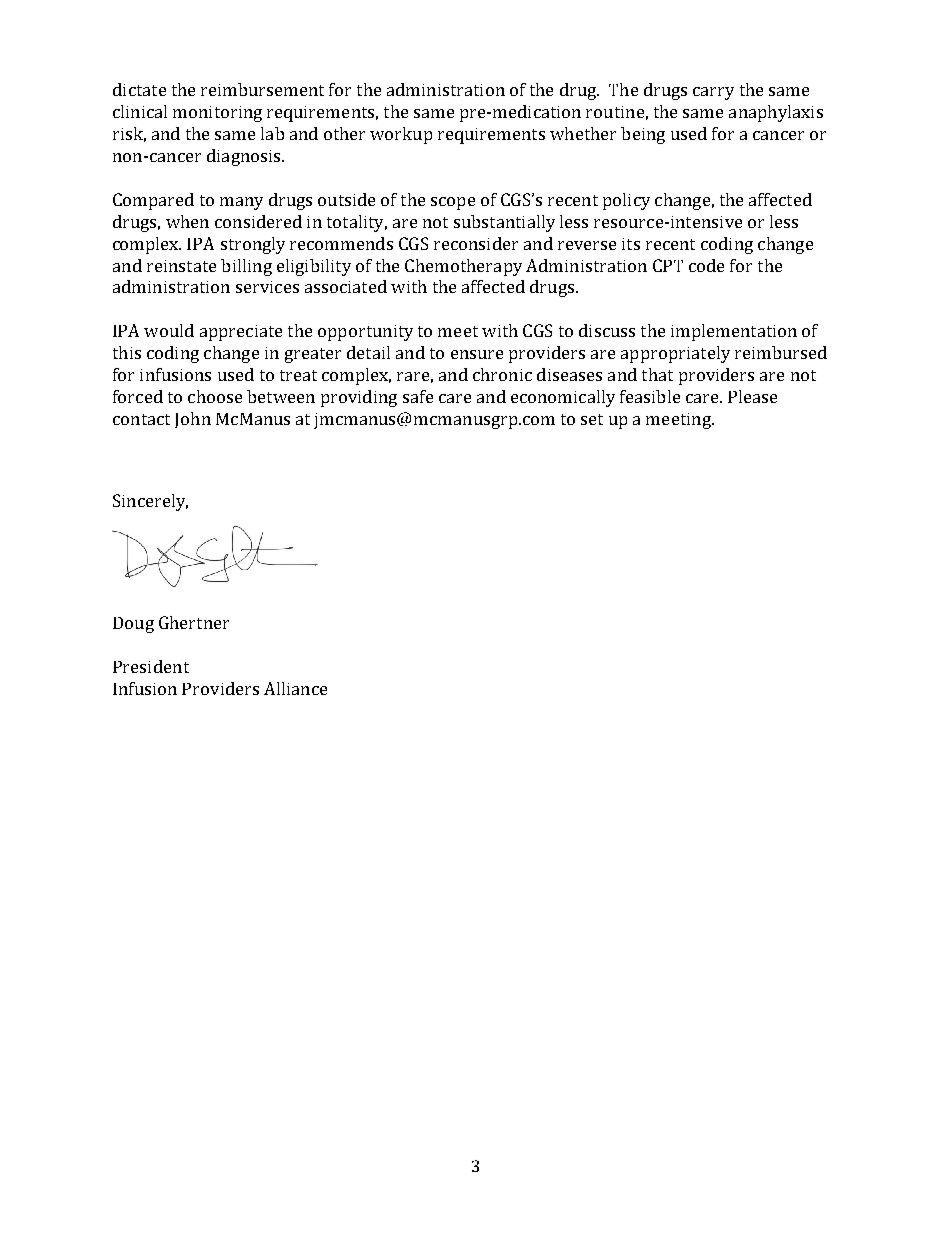 The height and width of the screenshot is (1233, 952). Describe the element at coordinates (713, 93) in the screenshot. I see `carry` at that location.
